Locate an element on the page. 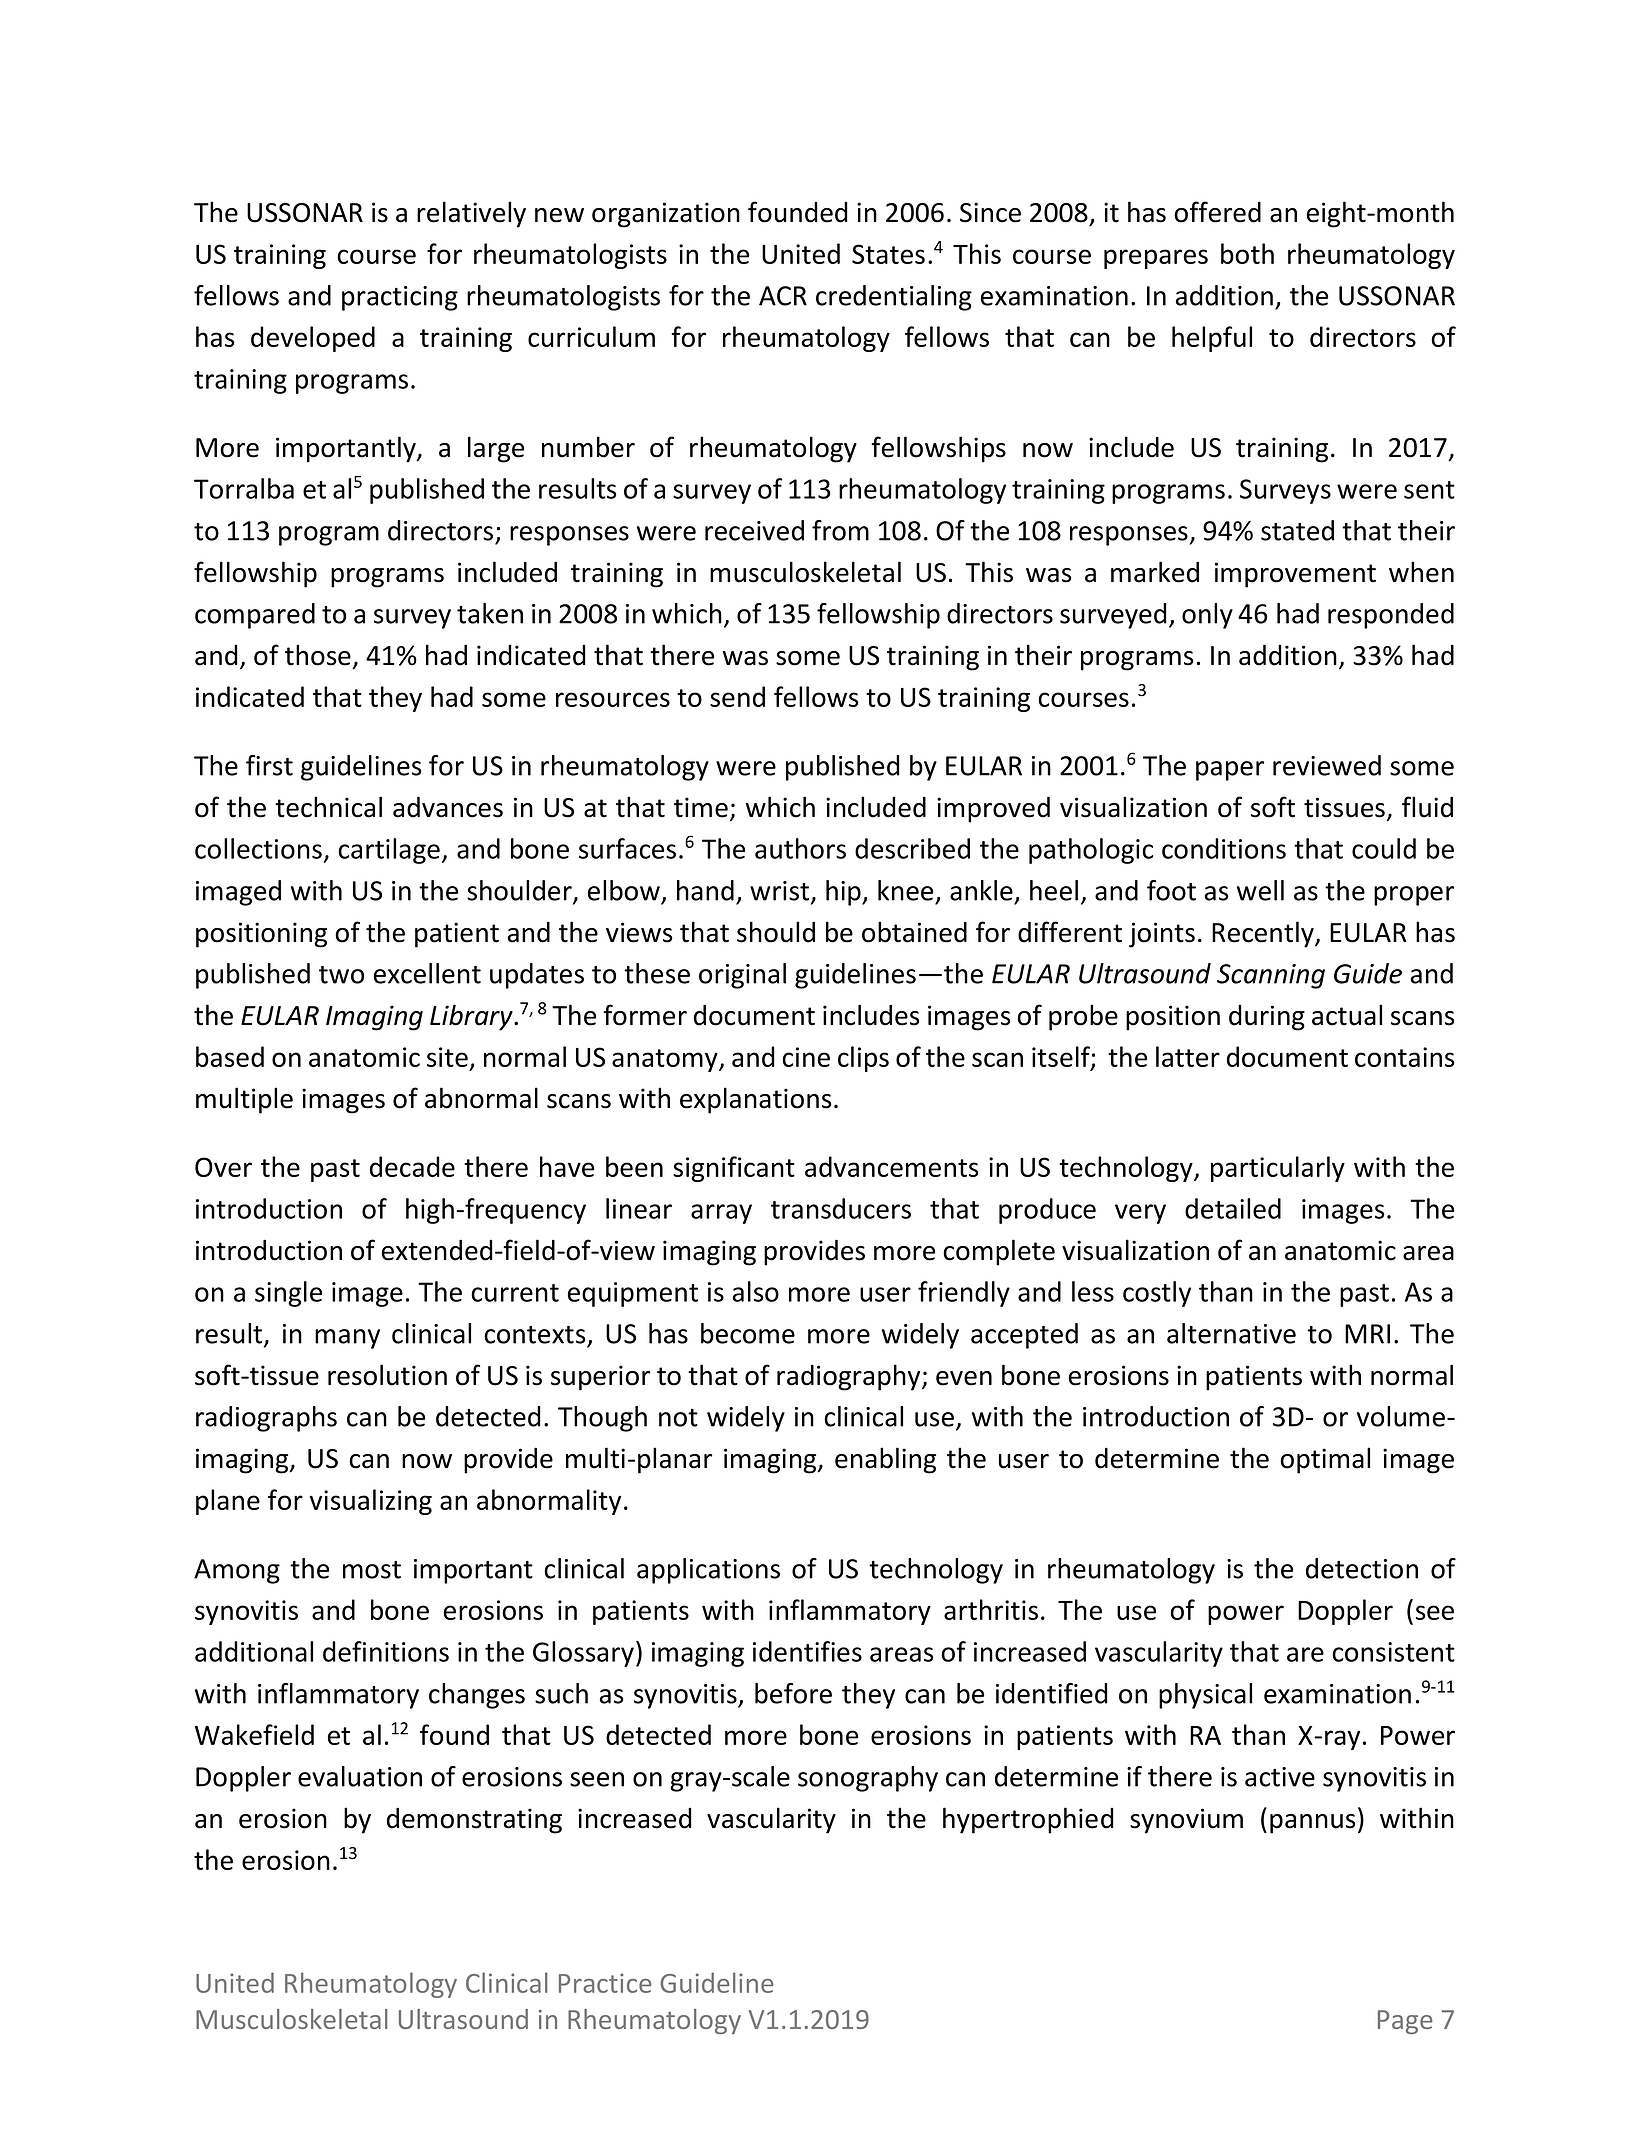 This document has width=1649, height=2134. enabling is located at coordinates (885, 1460).
